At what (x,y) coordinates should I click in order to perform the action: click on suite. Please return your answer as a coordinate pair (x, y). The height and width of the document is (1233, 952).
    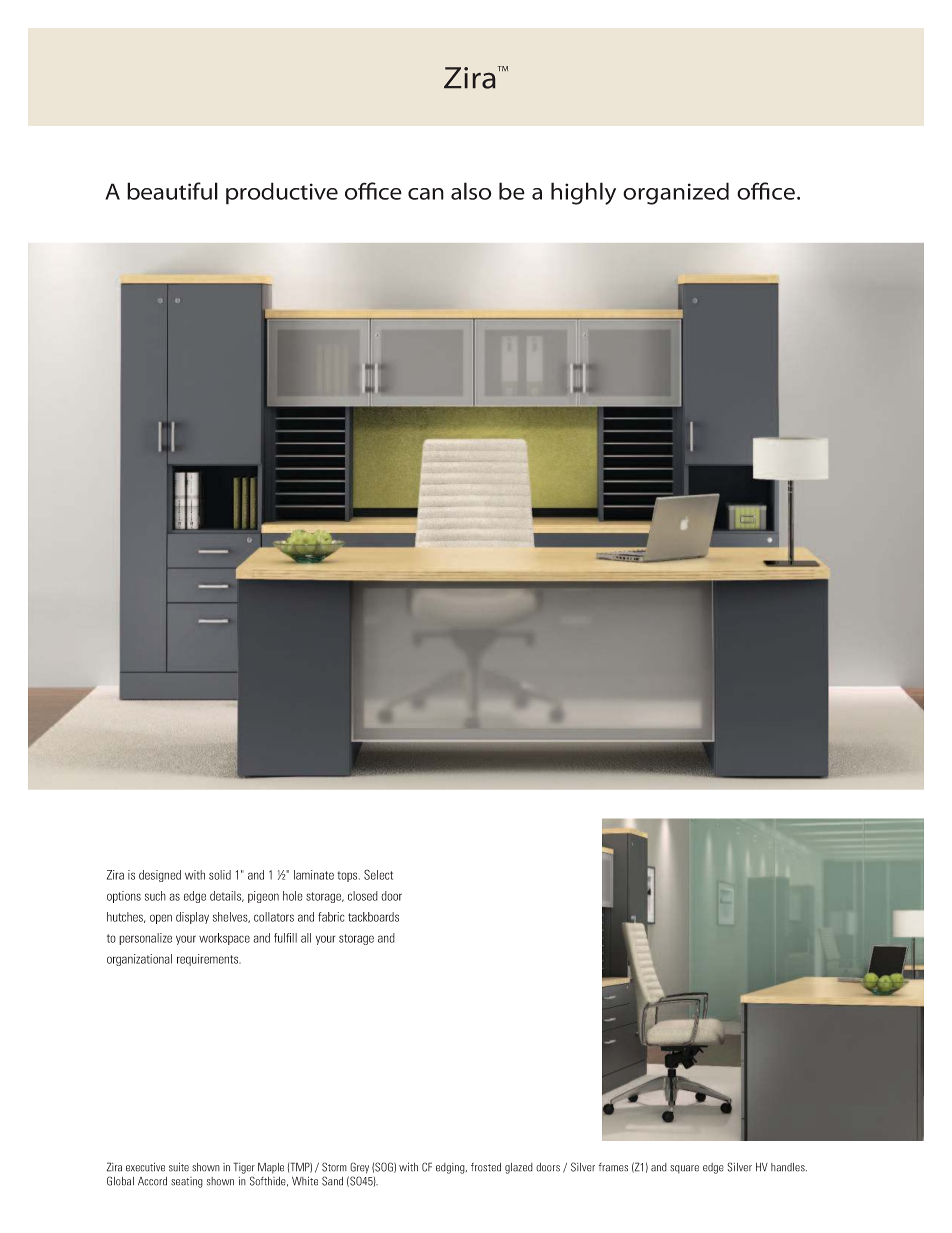
    Looking at the image, I should click on (179, 1167).
